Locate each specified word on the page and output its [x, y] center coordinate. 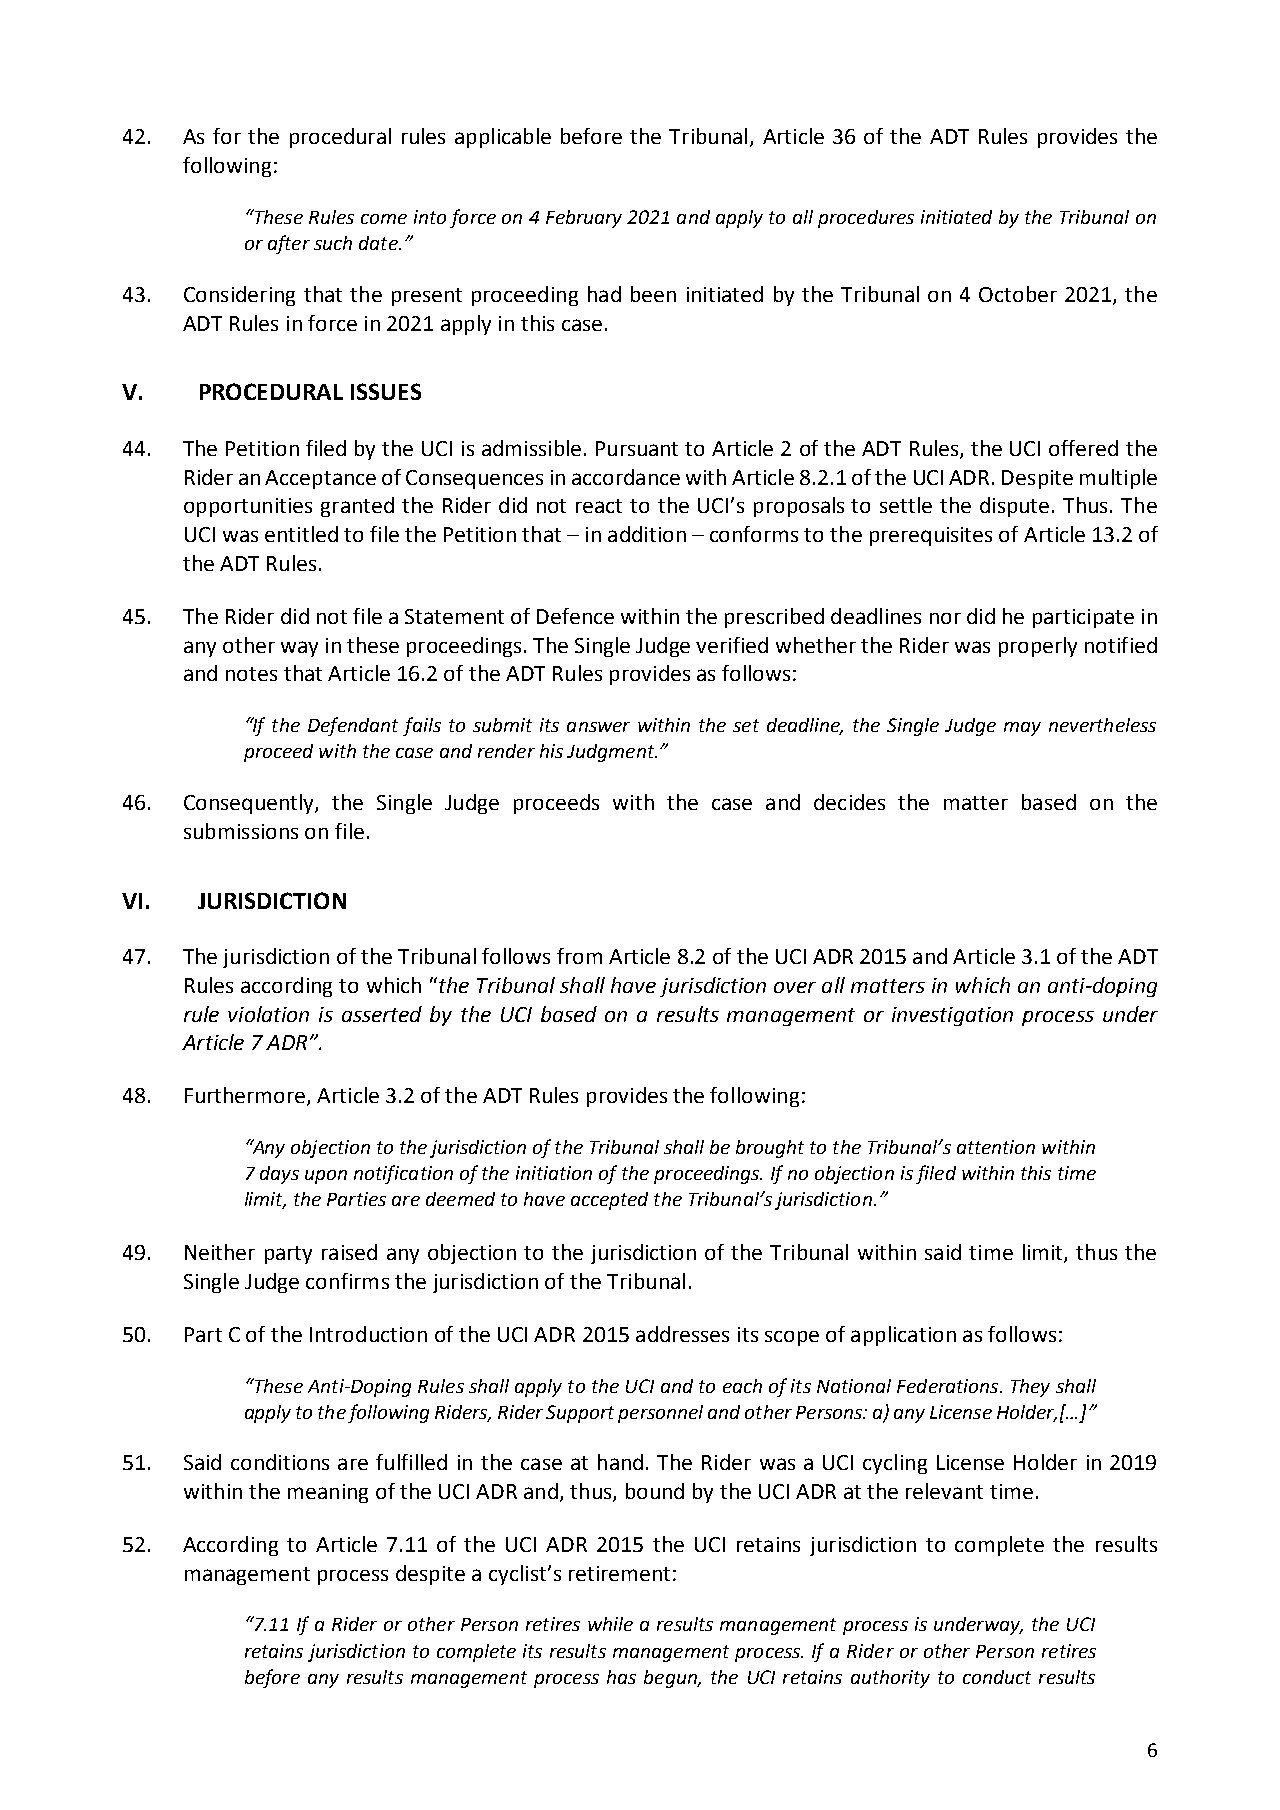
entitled [301, 534]
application [903, 1336]
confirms [347, 1281]
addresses [682, 1334]
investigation [952, 1016]
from [579, 956]
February [584, 219]
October [1018, 294]
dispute [1014, 507]
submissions [241, 831]
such [333, 243]
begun [671, 1679]
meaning [328, 1493]
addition [647, 534]
